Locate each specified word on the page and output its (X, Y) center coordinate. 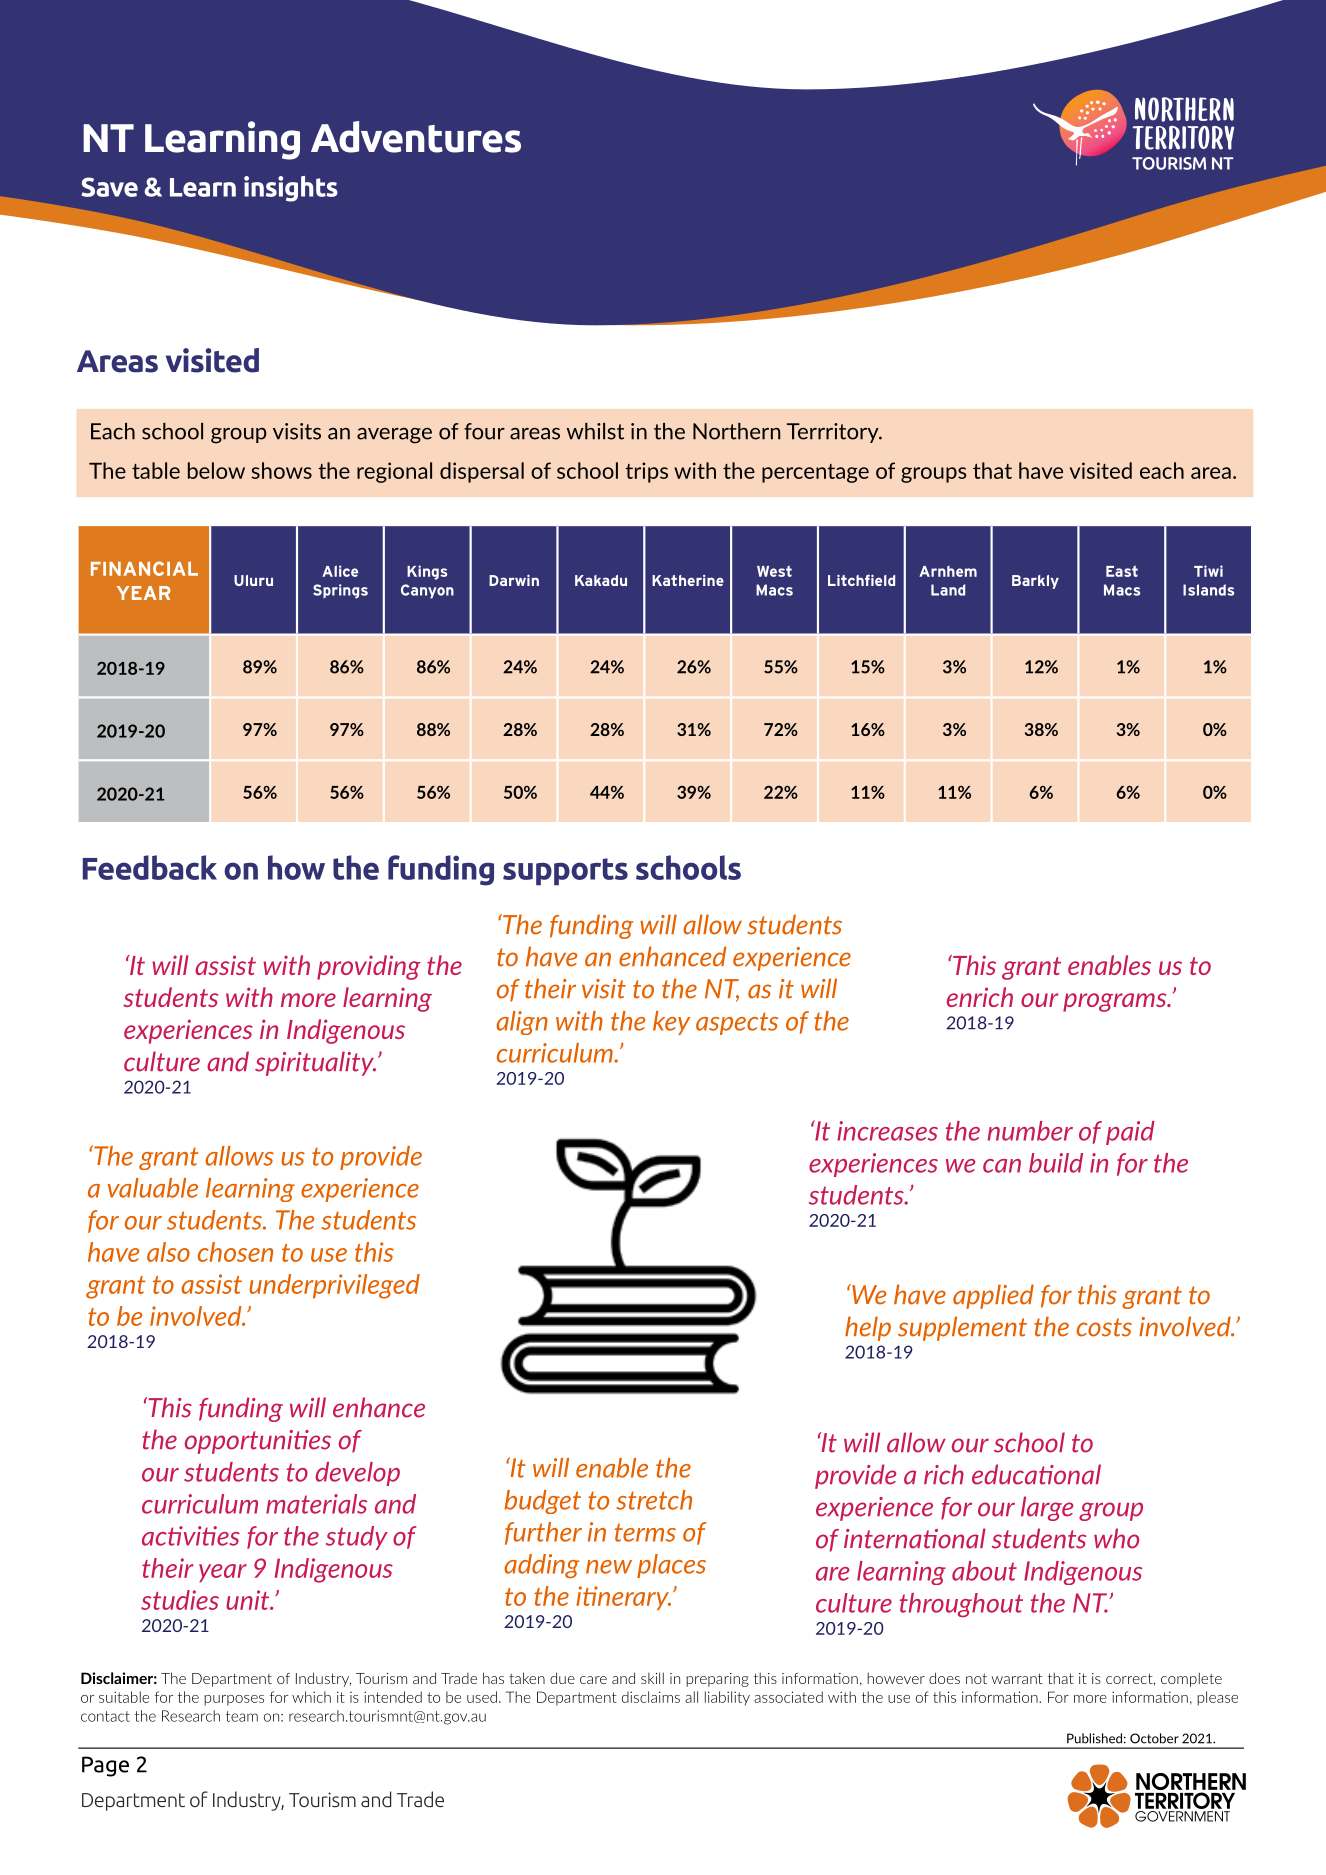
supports (565, 872)
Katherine (688, 580)
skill (652, 1678)
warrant (1017, 1678)
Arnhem (948, 571)
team (242, 1716)
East (1122, 571)
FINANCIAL (144, 568)
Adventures (416, 137)
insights (291, 189)
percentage (815, 473)
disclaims (651, 1697)
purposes (234, 1700)
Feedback (150, 867)
